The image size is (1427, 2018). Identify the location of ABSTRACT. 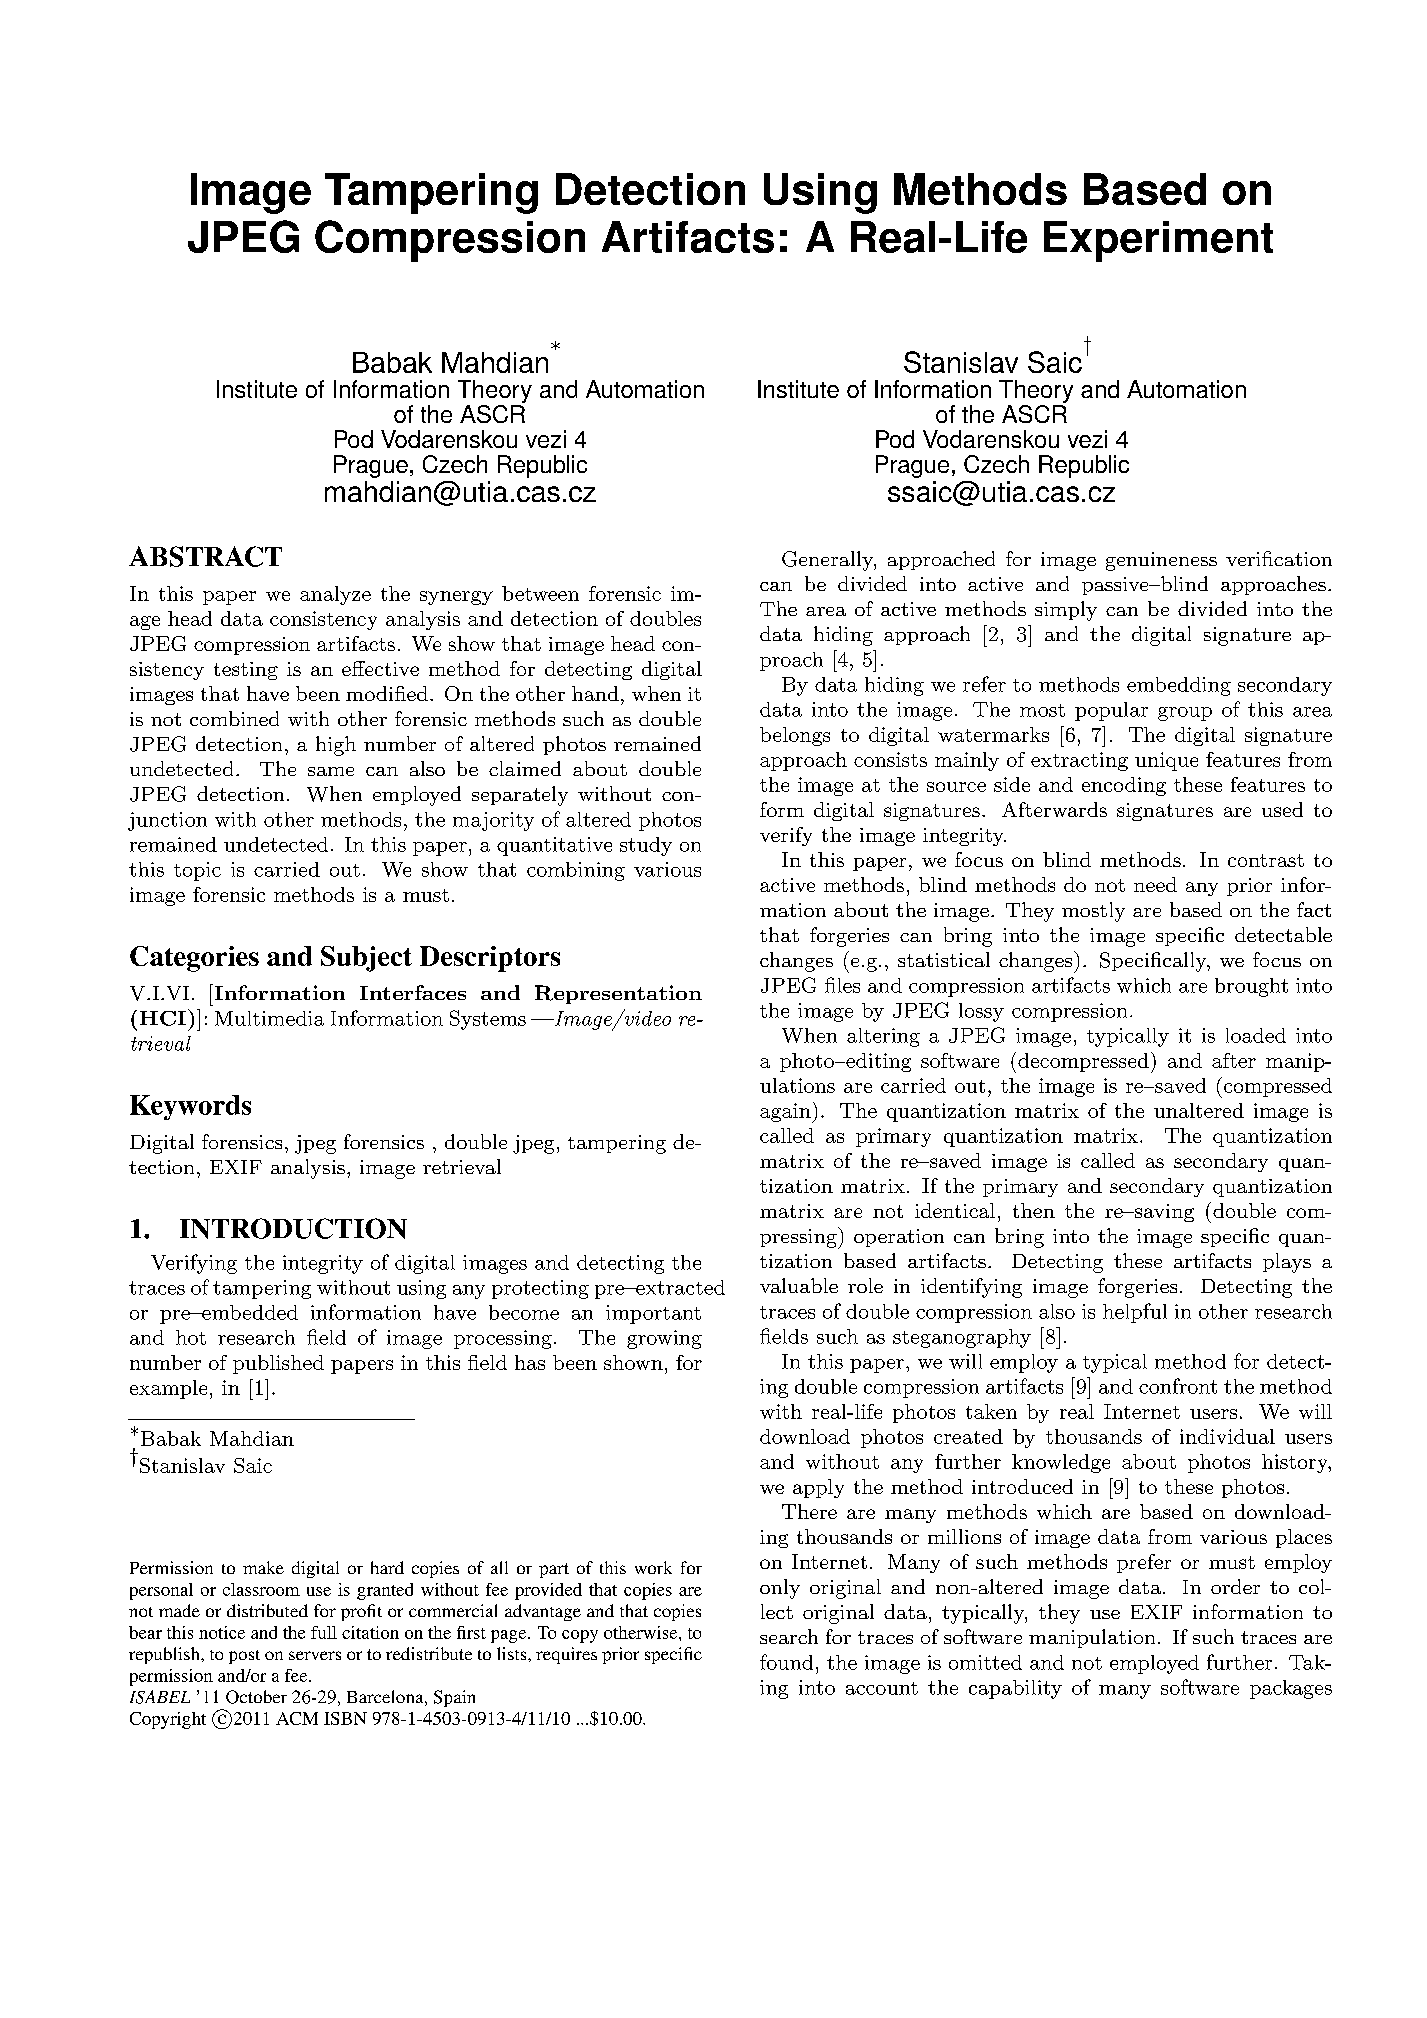
(205, 556).
